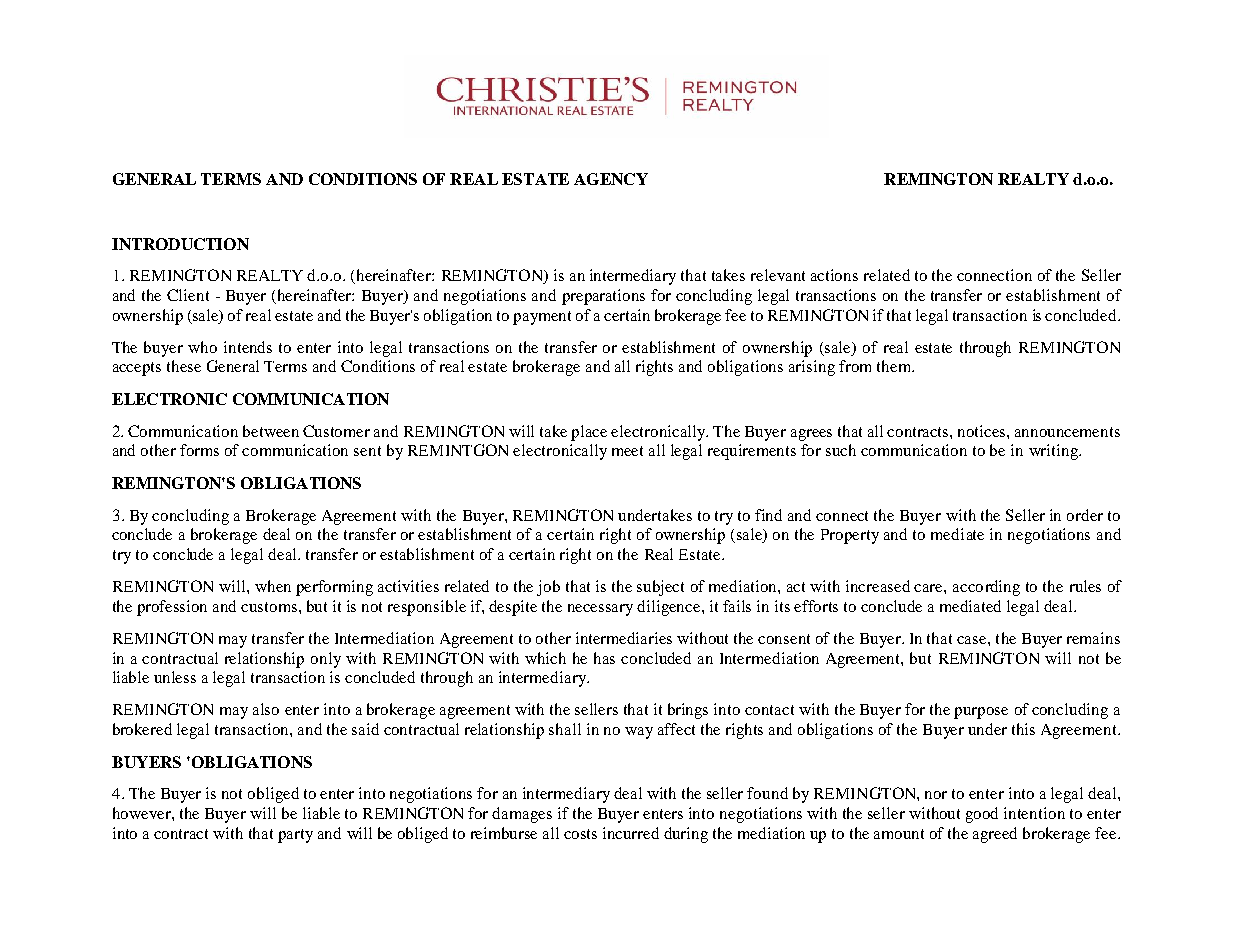 The height and width of the screenshot is (952, 1233). Describe the element at coordinates (180, 244) in the screenshot. I see `INTRODUCTION` at that location.
